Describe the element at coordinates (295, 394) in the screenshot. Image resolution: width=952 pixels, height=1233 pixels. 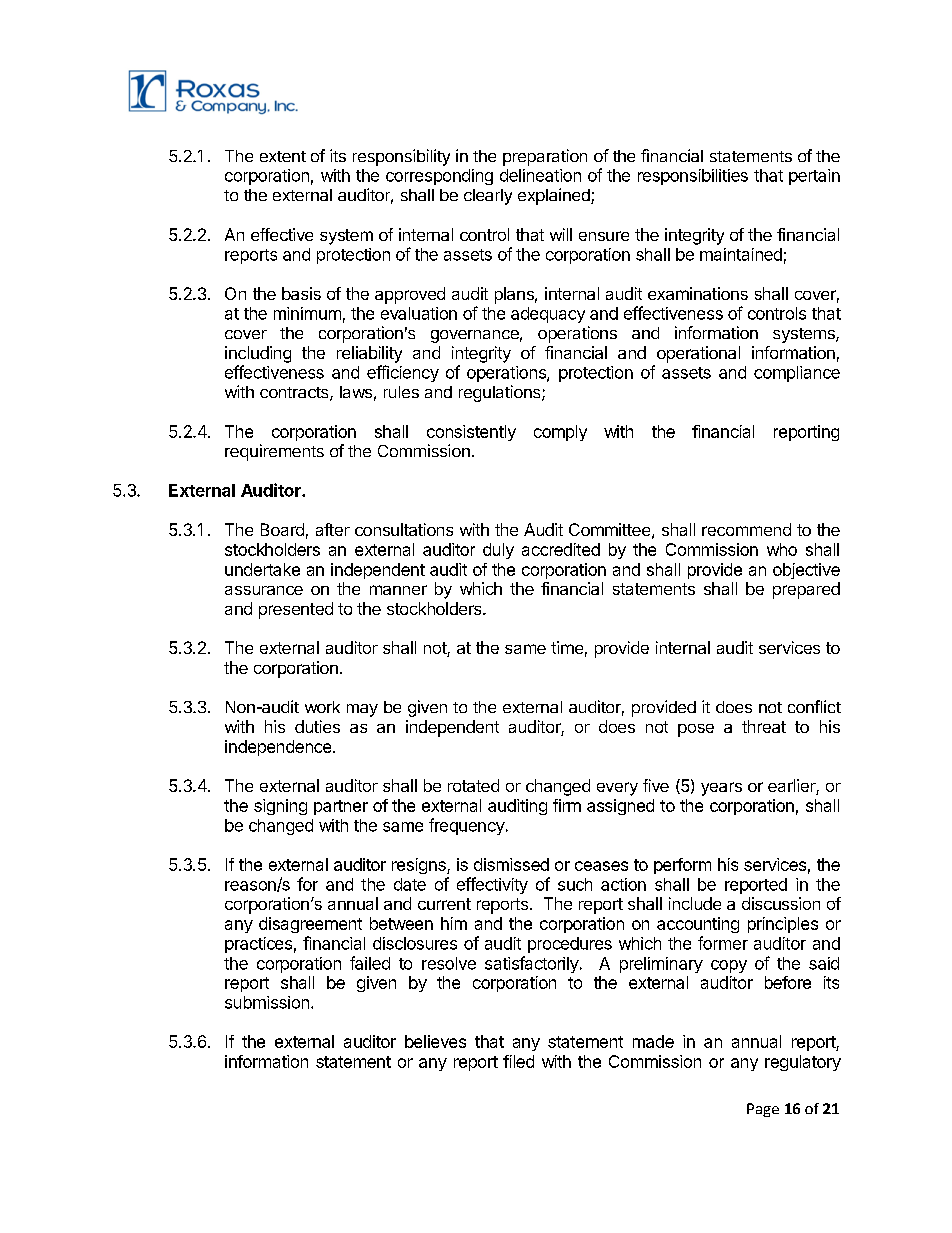
I see `contracts` at that location.
